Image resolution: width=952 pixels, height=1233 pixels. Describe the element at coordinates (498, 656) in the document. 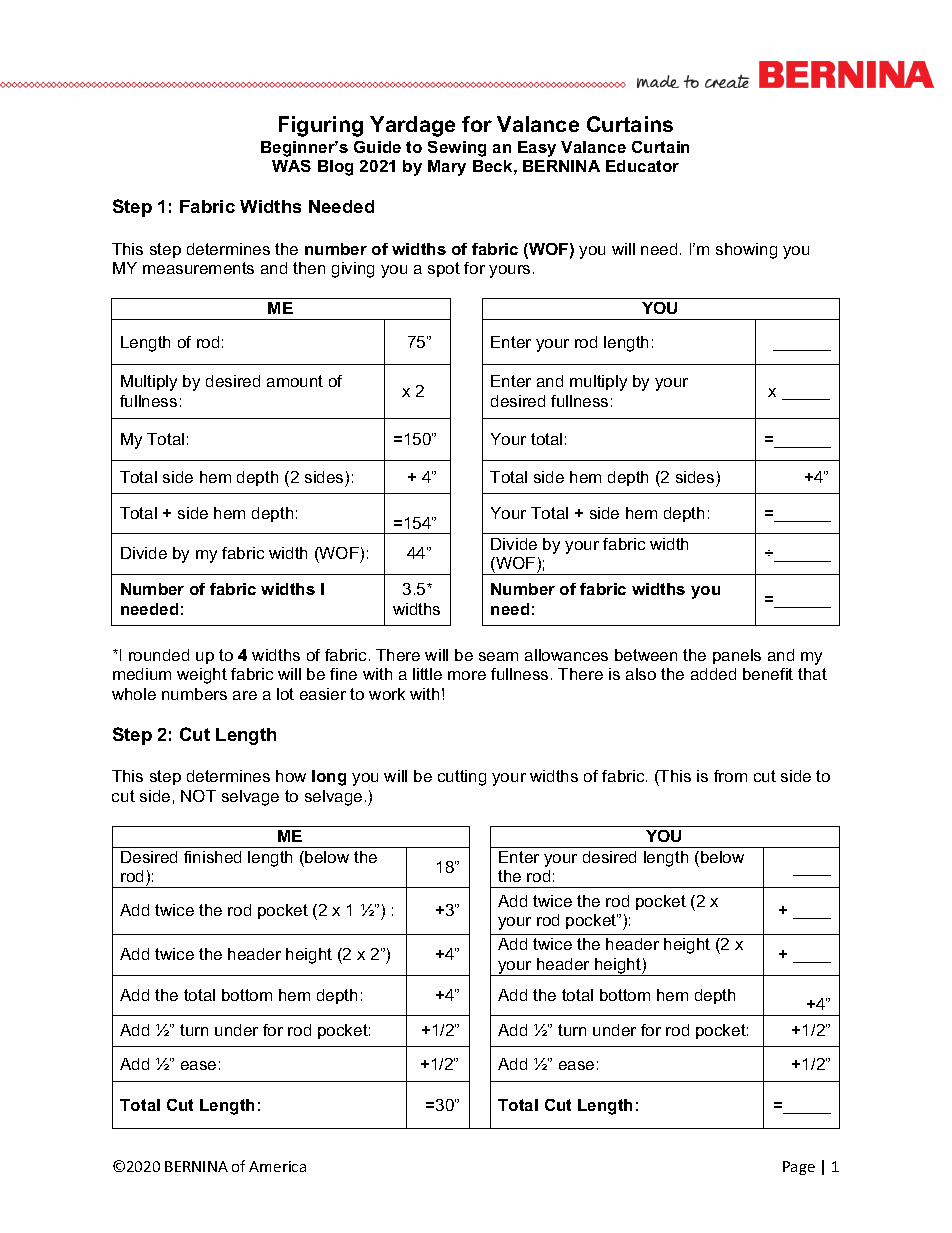

I see `seam` at that location.
